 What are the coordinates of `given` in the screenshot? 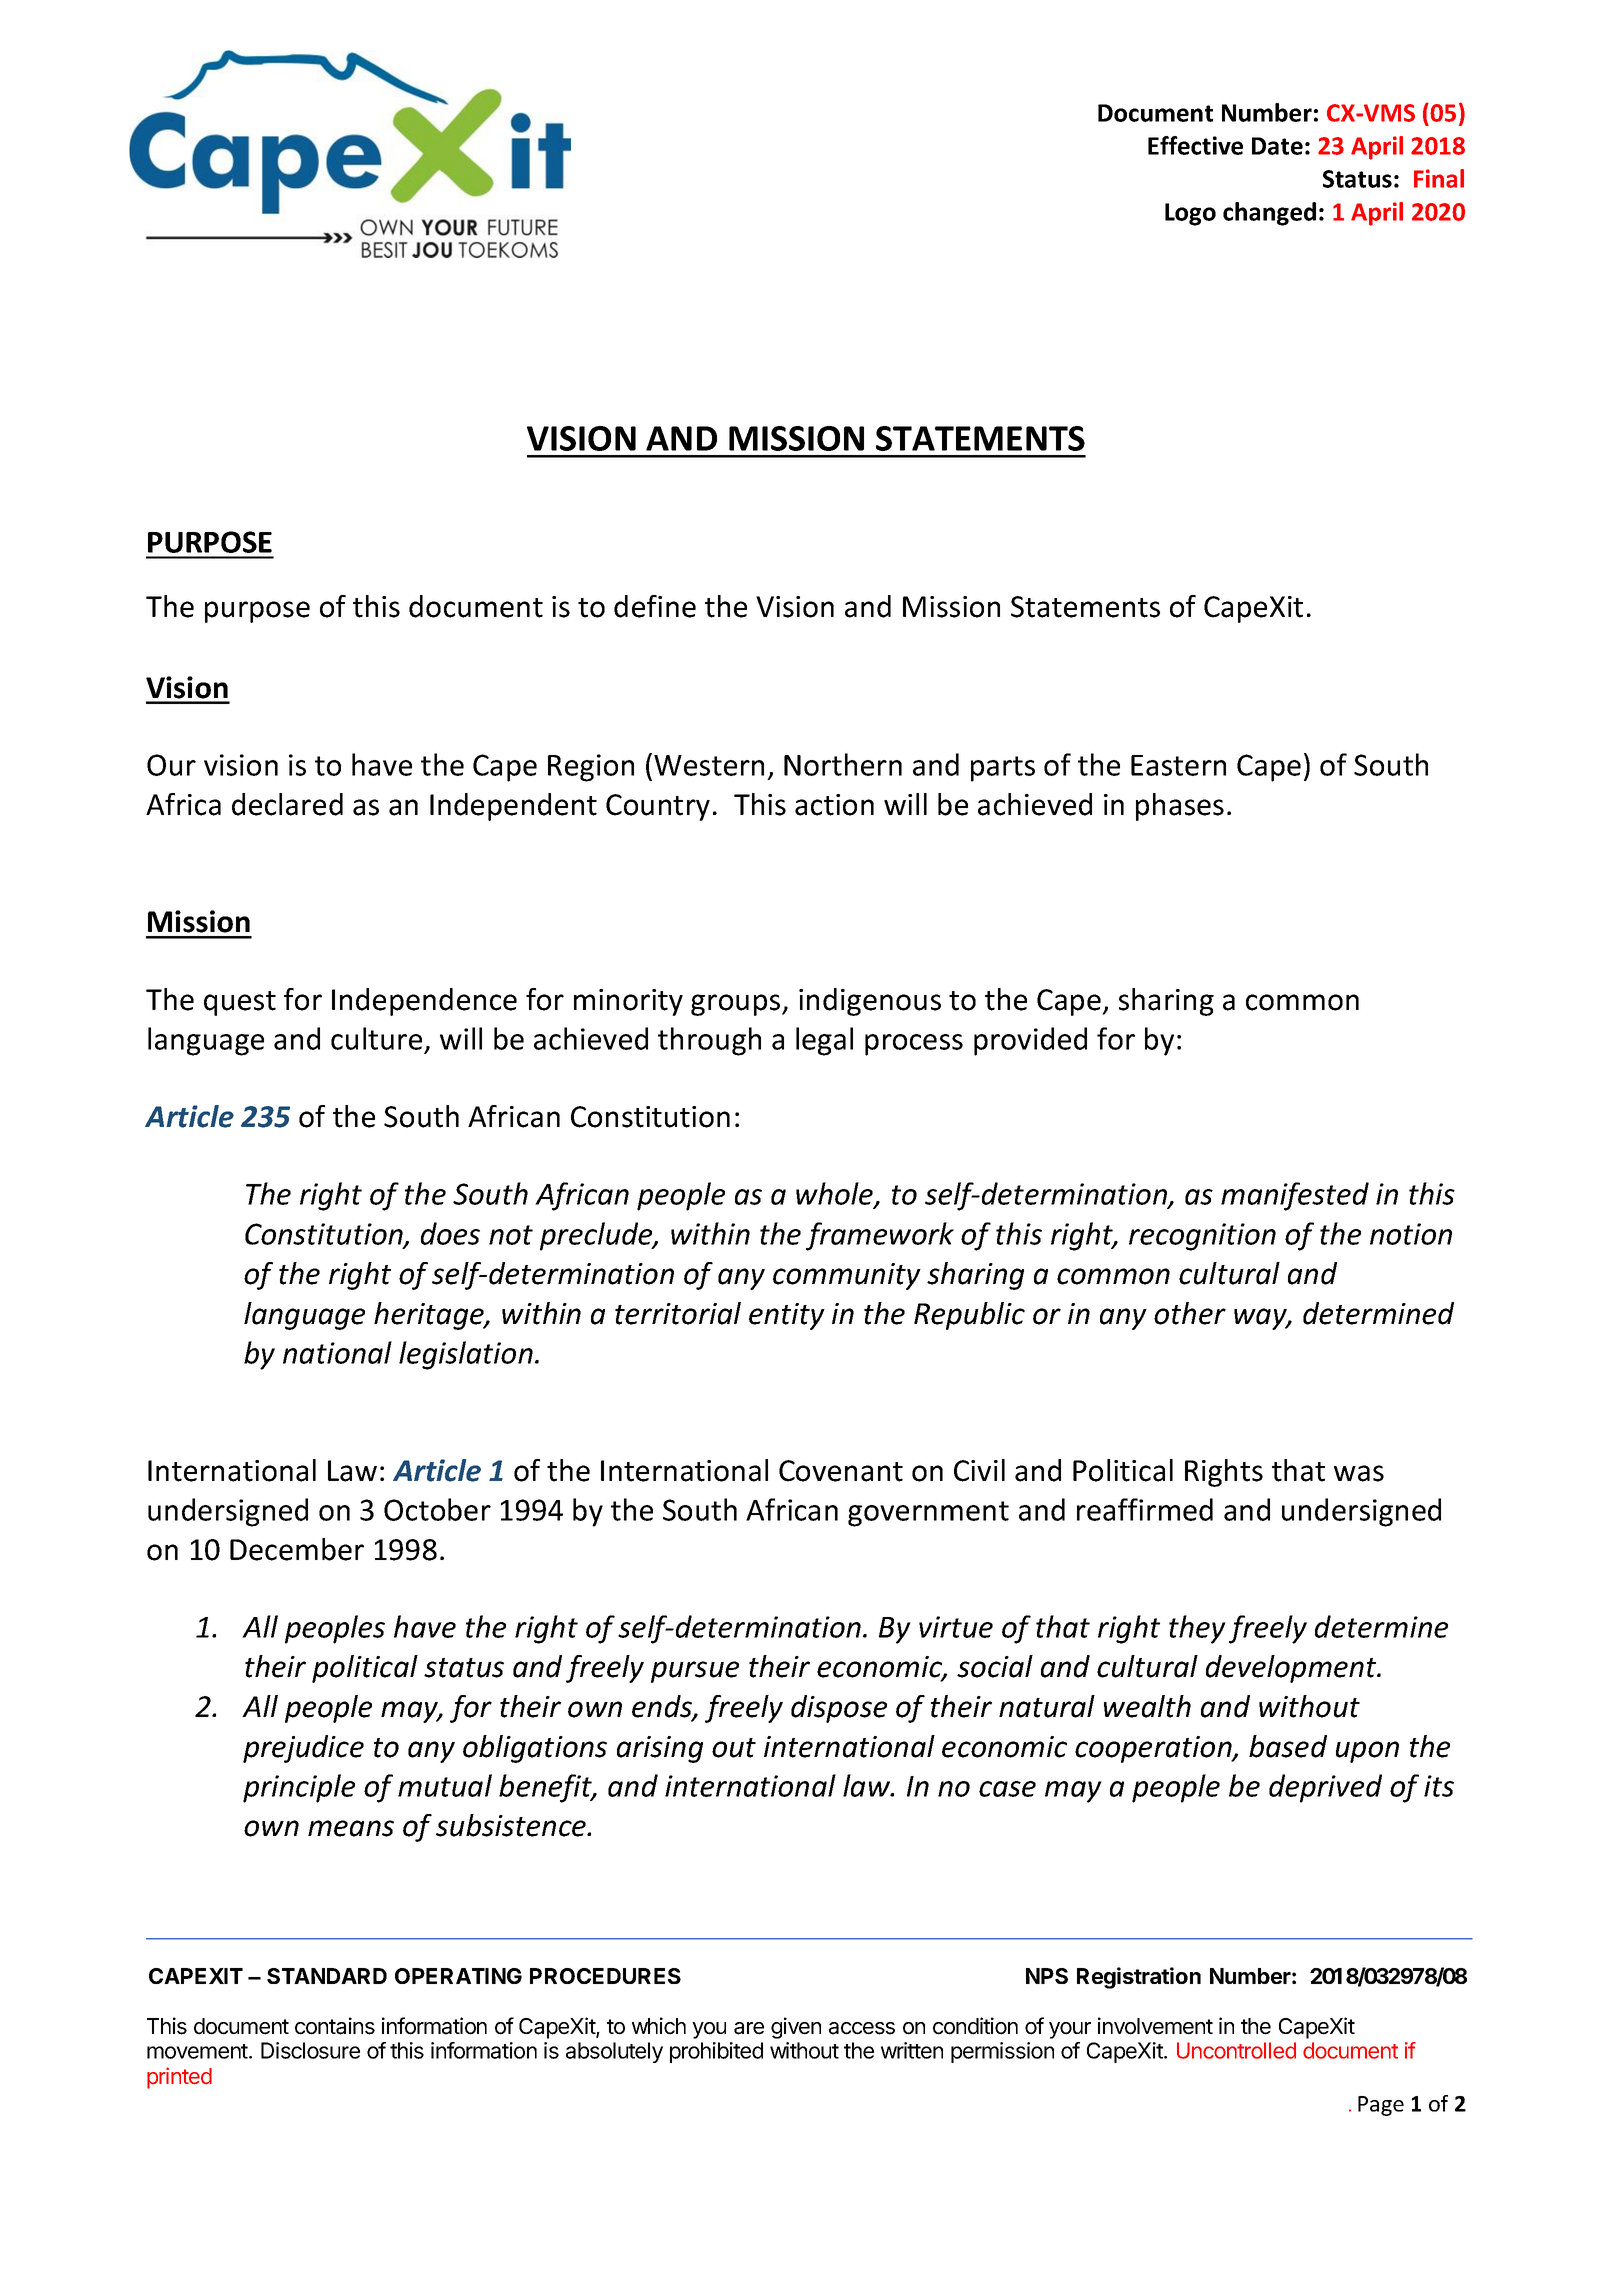 It's located at (796, 2028).
